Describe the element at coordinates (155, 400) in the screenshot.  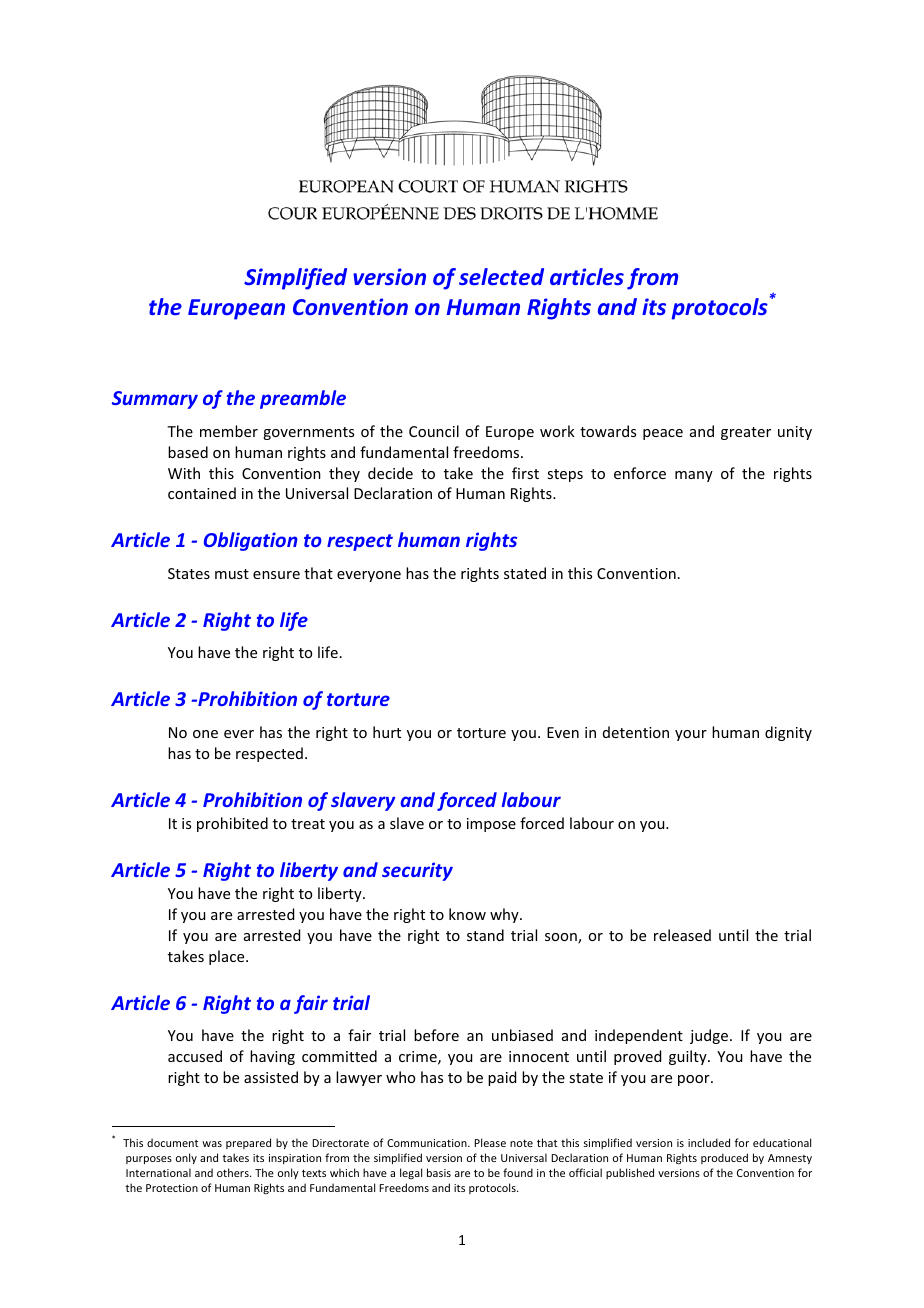
I see `Summary` at that location.
